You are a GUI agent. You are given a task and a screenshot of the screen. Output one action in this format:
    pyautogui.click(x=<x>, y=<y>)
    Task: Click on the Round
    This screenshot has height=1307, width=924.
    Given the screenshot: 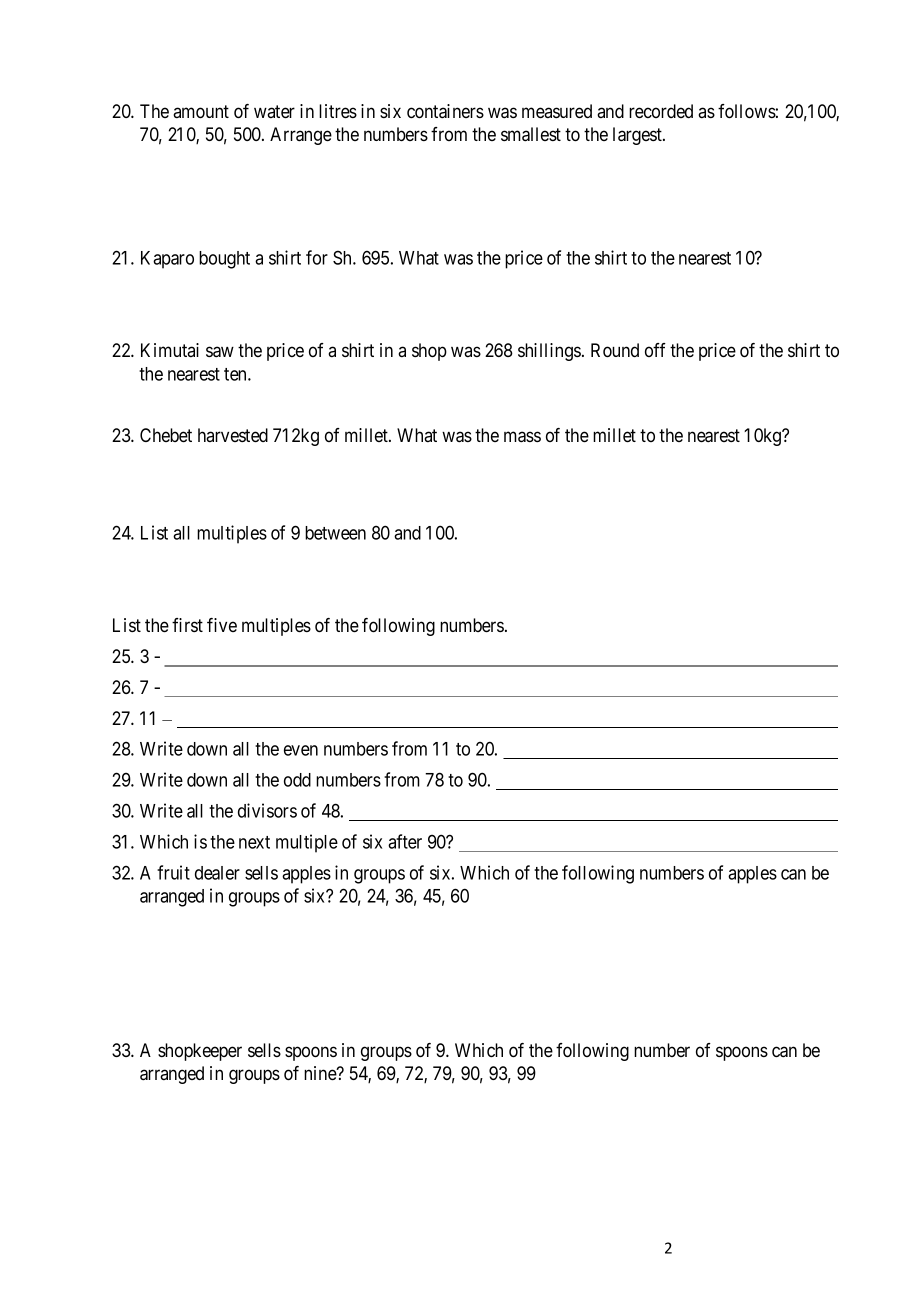 What is the action you would take?
    pyautogui.click(x=615, y=350)
